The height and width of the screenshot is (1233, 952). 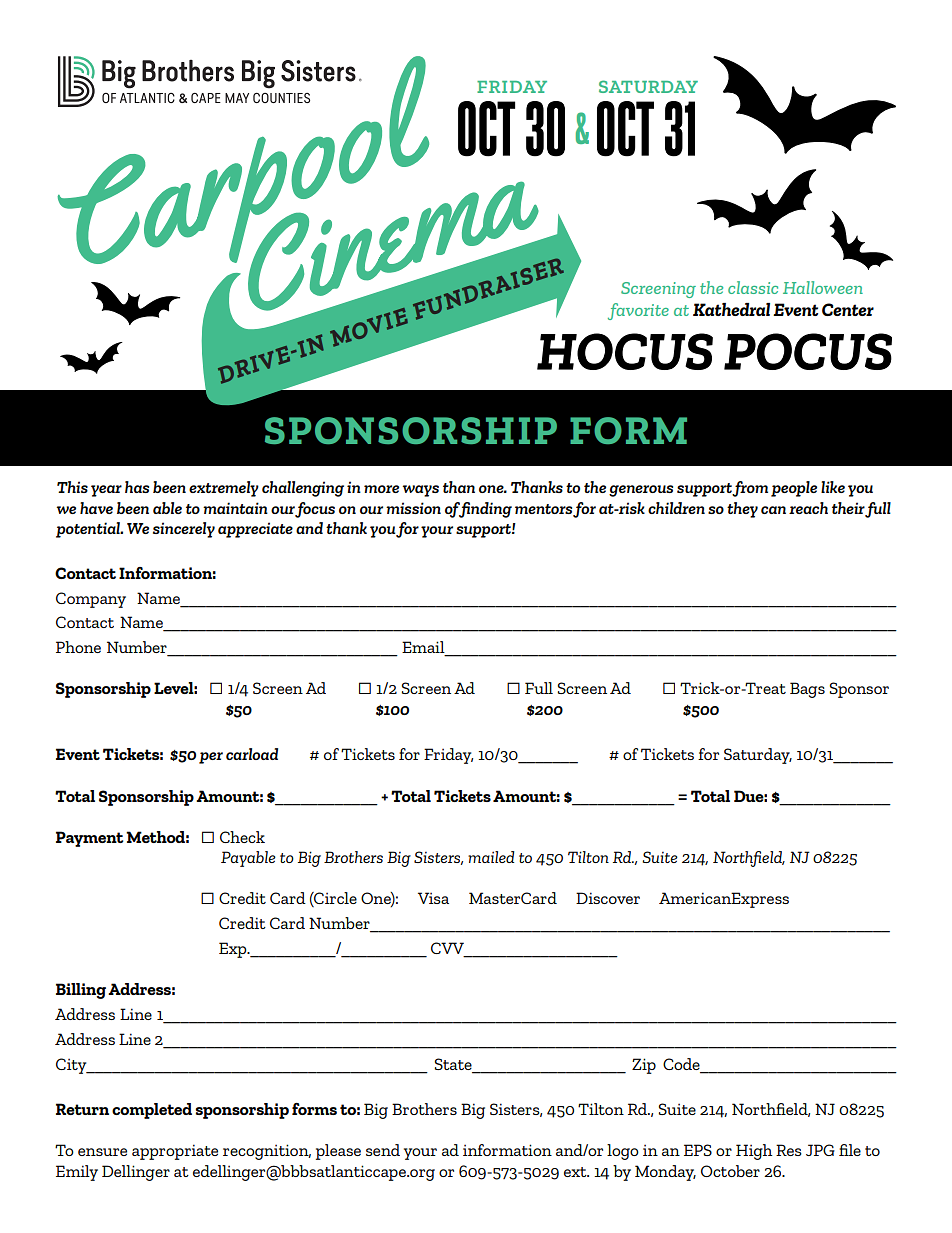 I want to click on they, so click(x=742, y=510).
